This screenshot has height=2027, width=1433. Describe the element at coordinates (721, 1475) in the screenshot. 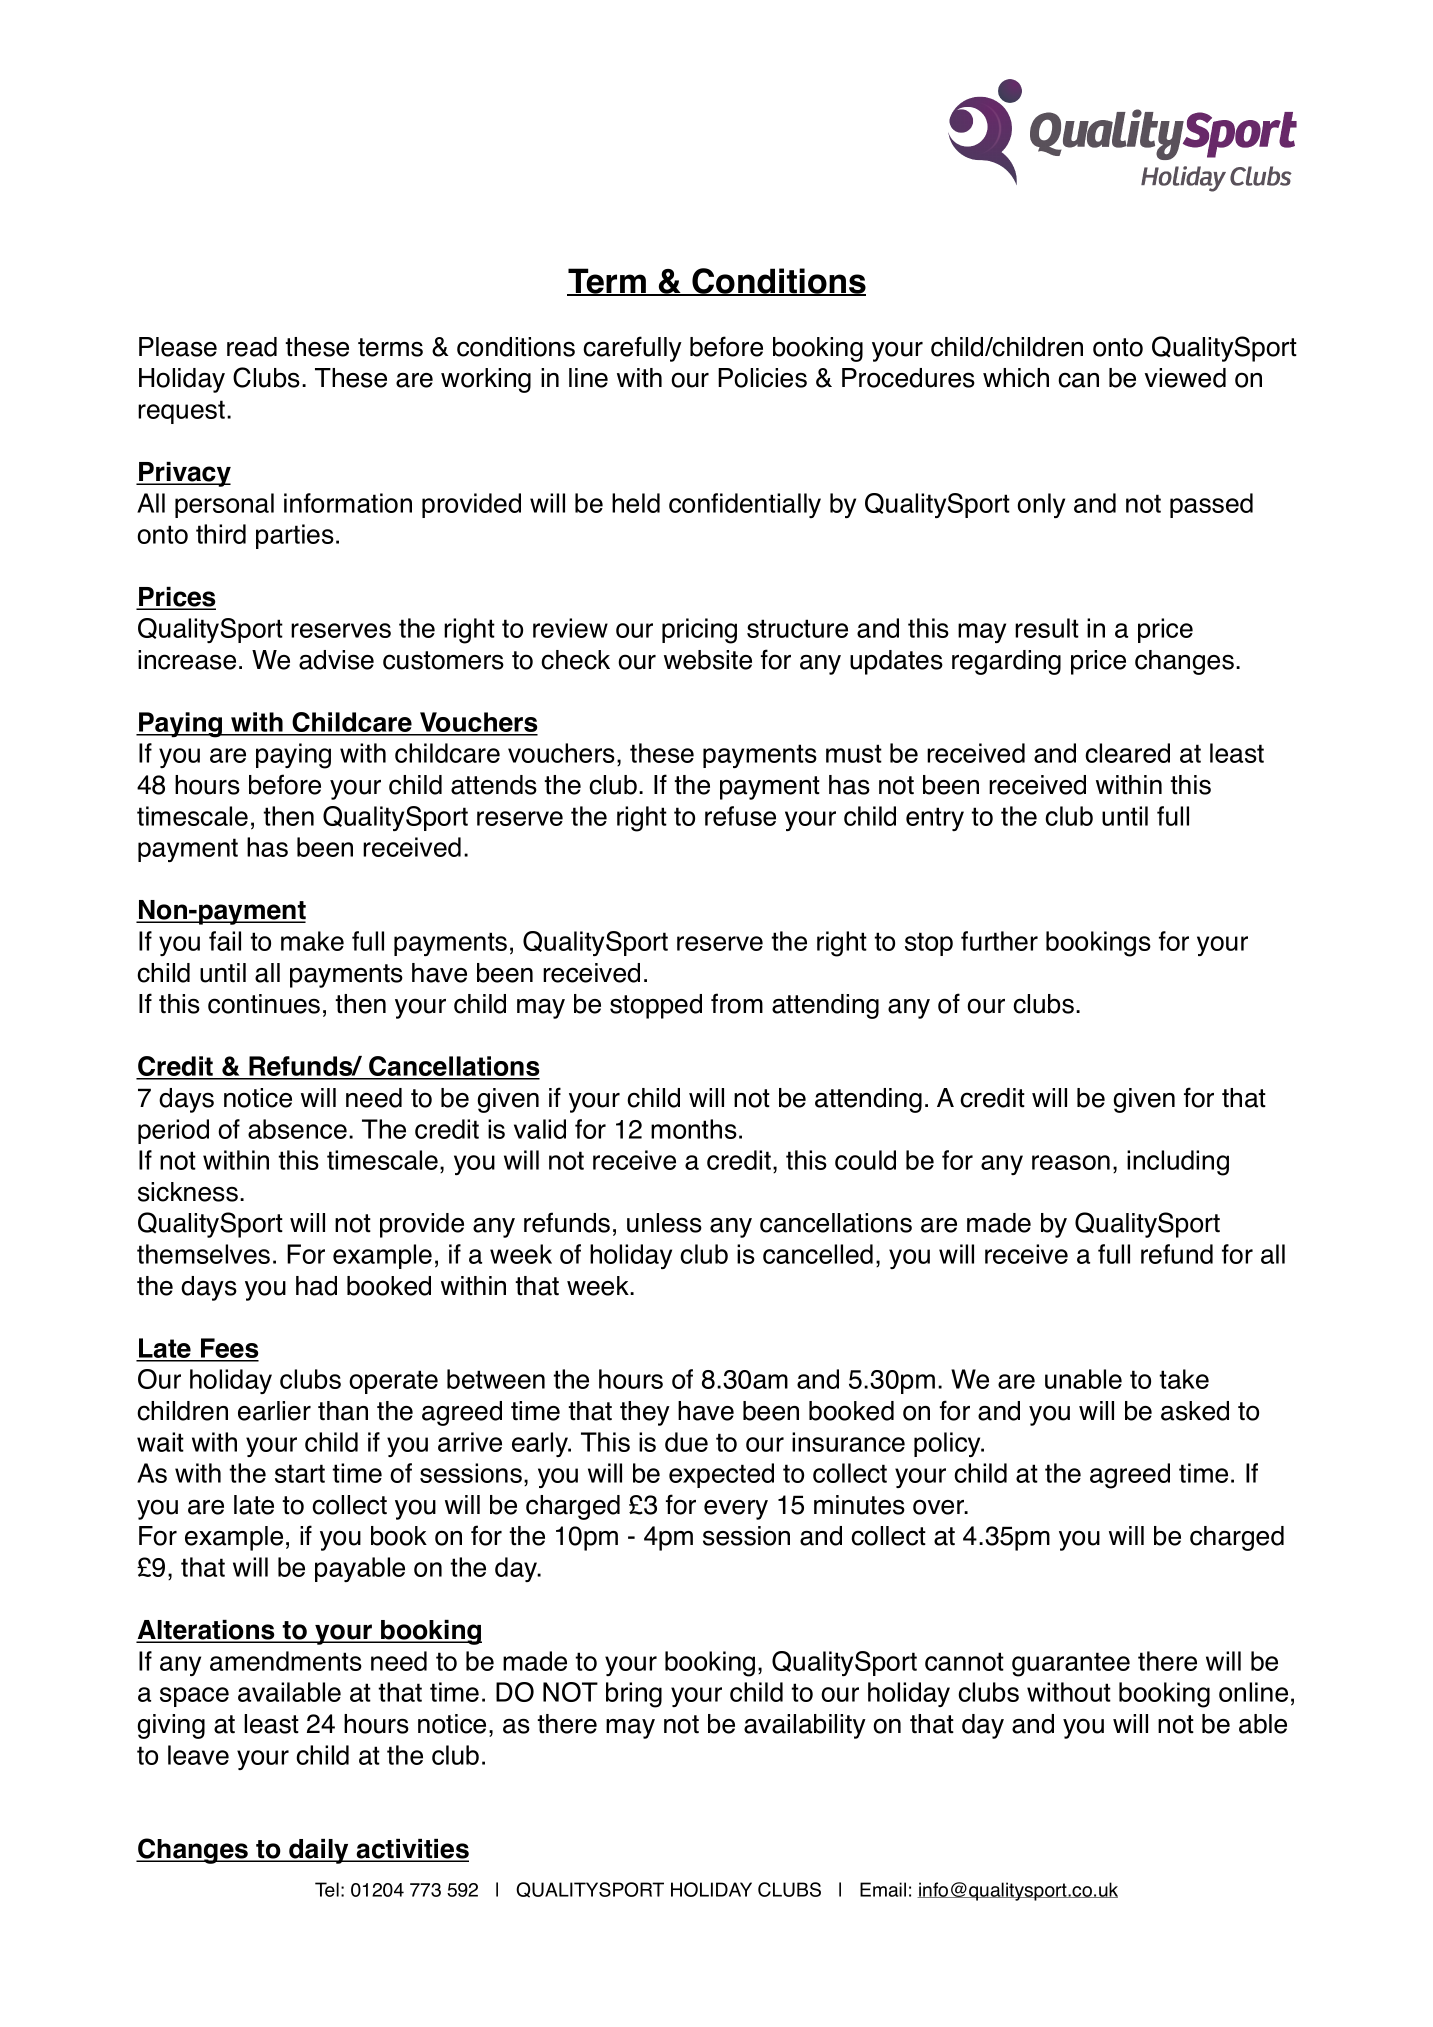

I see `expected` at that location.
